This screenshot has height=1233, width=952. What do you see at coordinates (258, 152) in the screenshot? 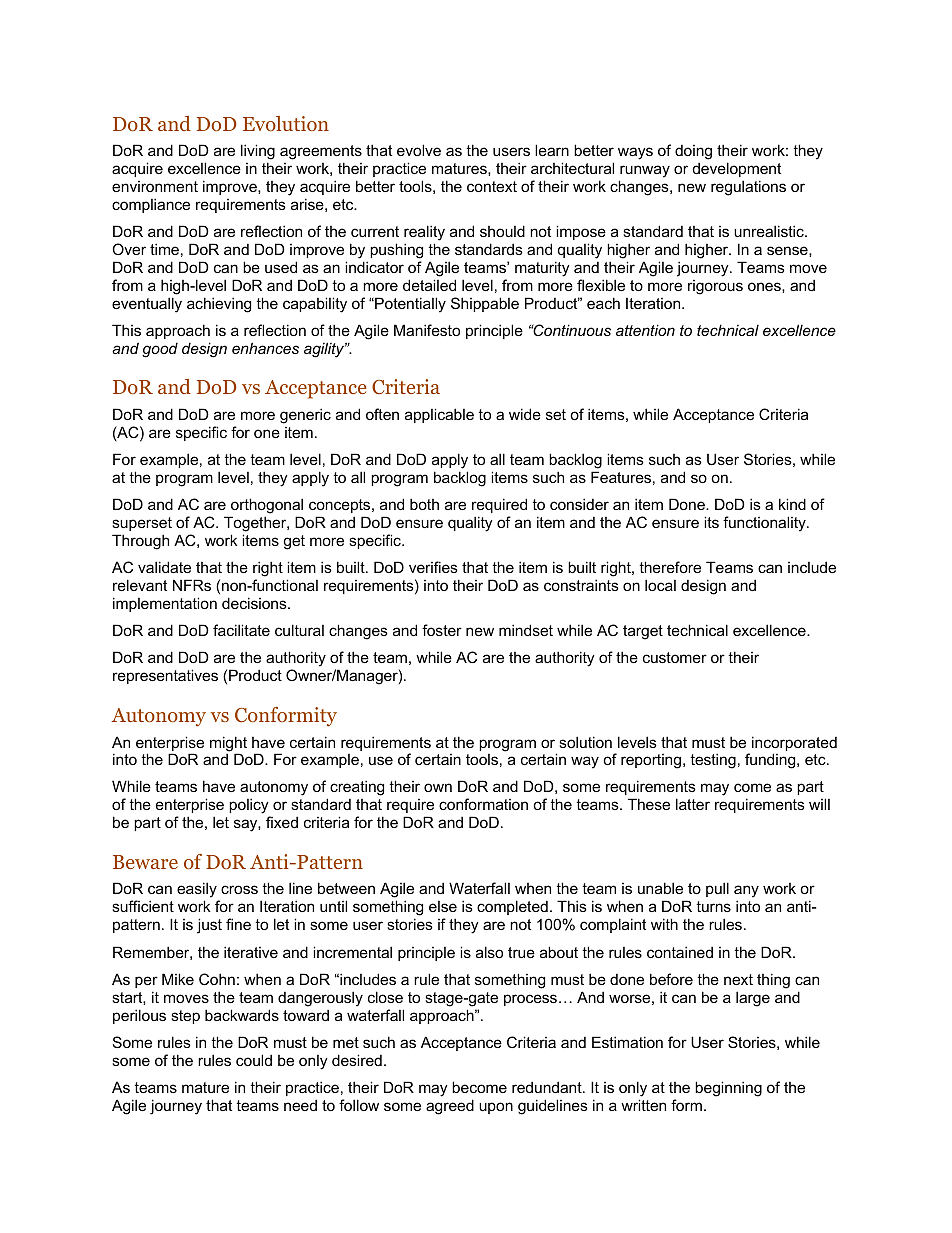
I see `living` at bounding box center [258, 152].
